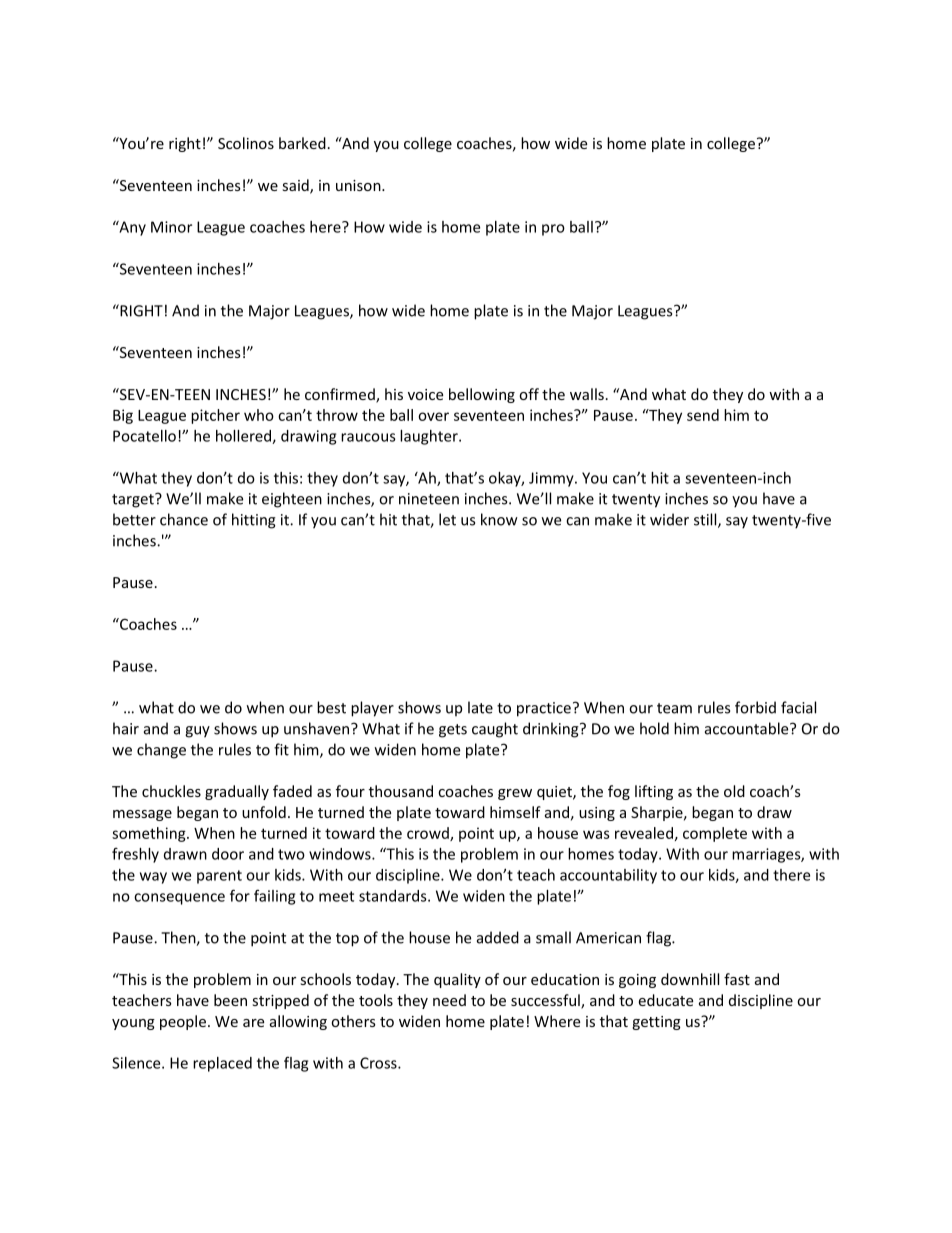  I want to click on accountable, so click(748, 728).
